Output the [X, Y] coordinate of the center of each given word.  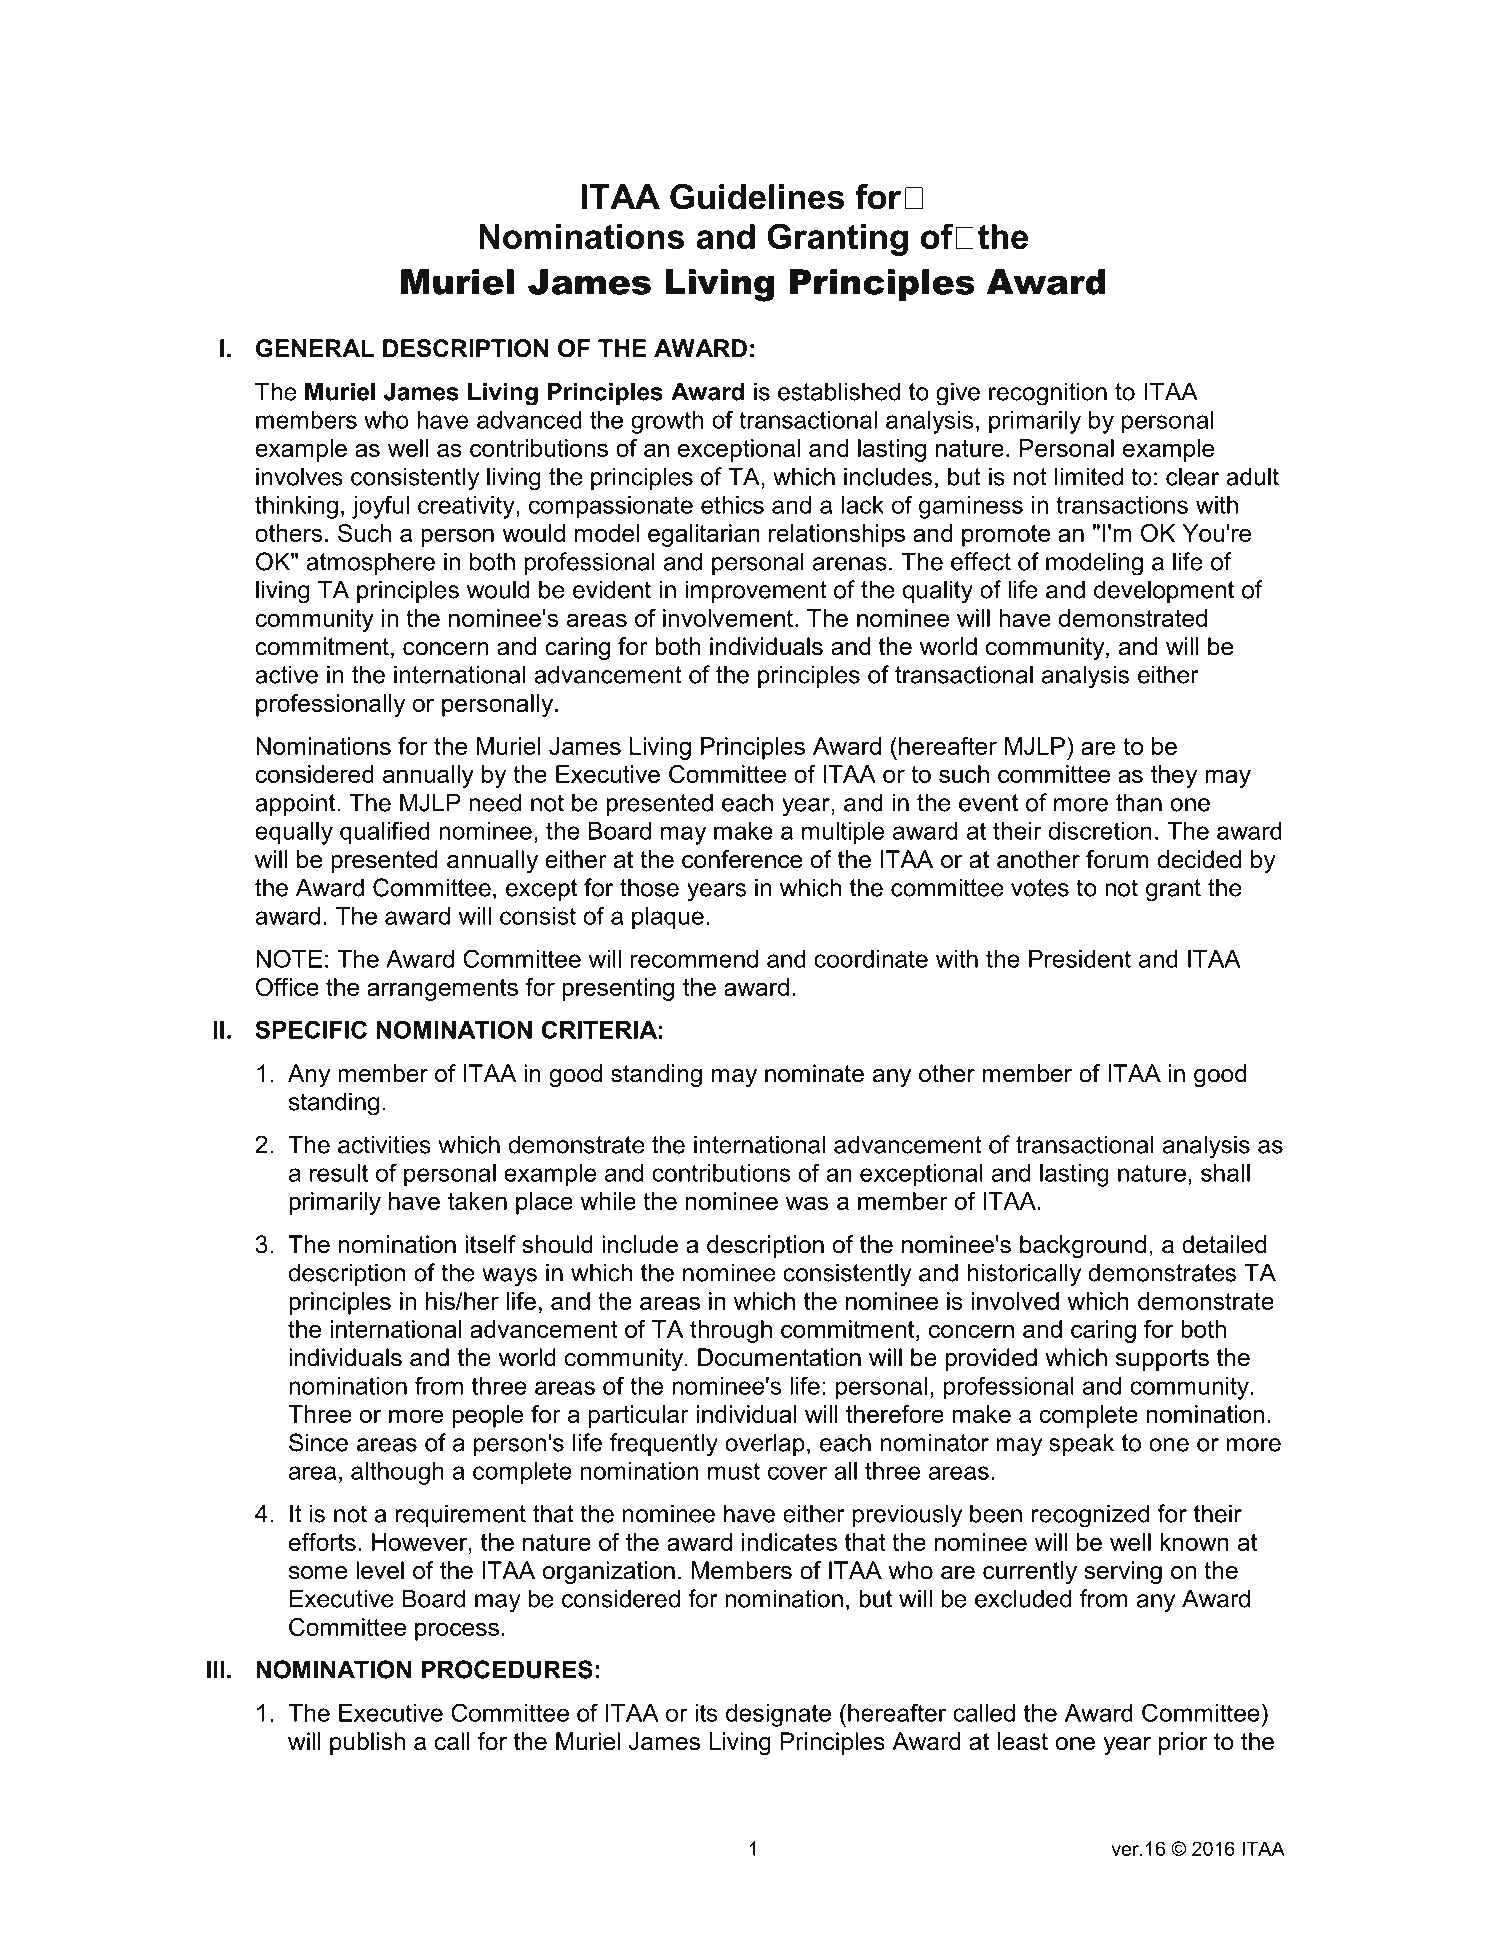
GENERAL [315, 348]
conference [742, 859]
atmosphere [370, 563]
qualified [385, 833]
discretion [1100, 831]
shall [1225, 1173]
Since [318, 1442]
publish [367, 1743]
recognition [1048, 394]
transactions [1122, 505]
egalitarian [704, 535]
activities [384, 1144]
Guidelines [757, 197]
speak [1081, 1444]
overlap [765, 1444]
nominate [814, 1073]
